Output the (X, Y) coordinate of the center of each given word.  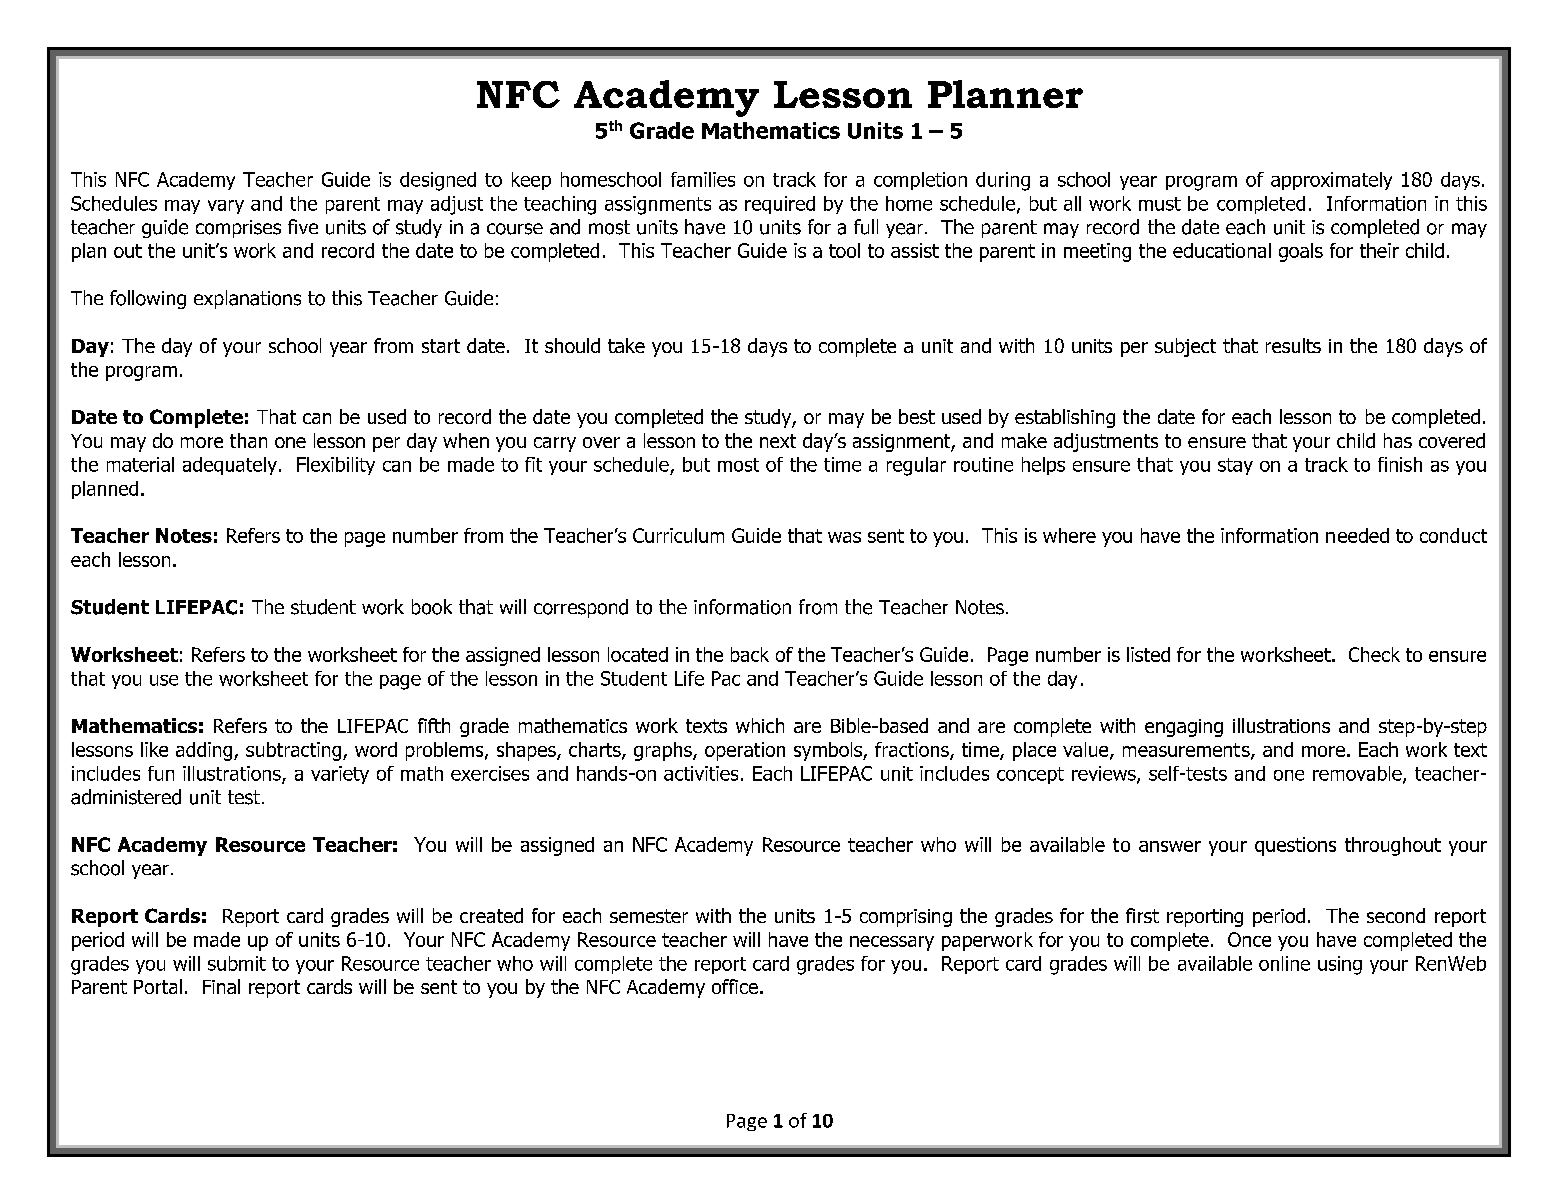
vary (226, 207)
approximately (1331, 181)
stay (1235, 466)
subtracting (295, 751)
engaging (1184, 728)
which (760, 725)
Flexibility (336, 466)
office (735, 986)
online (1284, 963)
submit (237, 963)
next (778, 441)
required (780, 205)
